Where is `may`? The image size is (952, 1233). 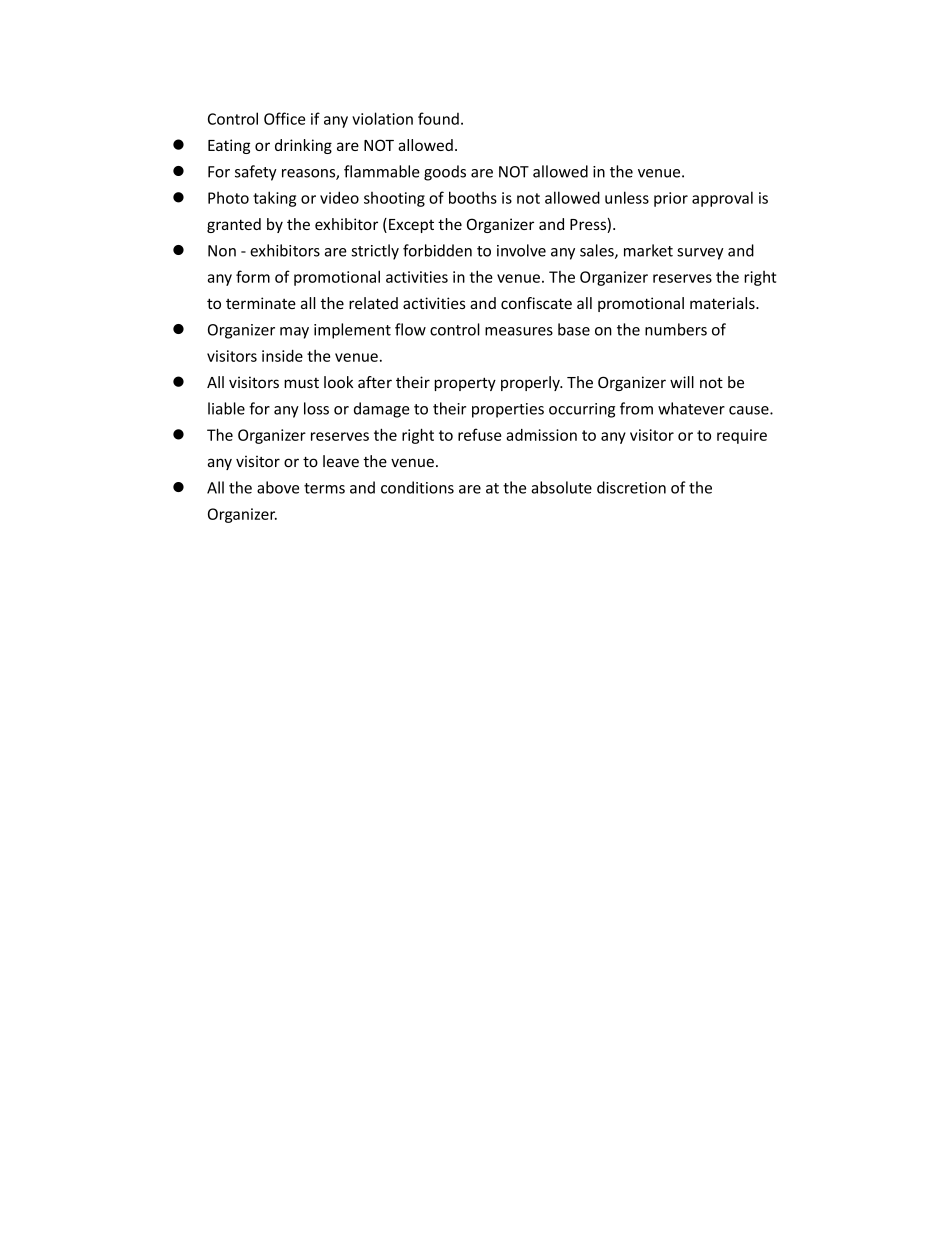 may is located at coordinates (294, 333).
